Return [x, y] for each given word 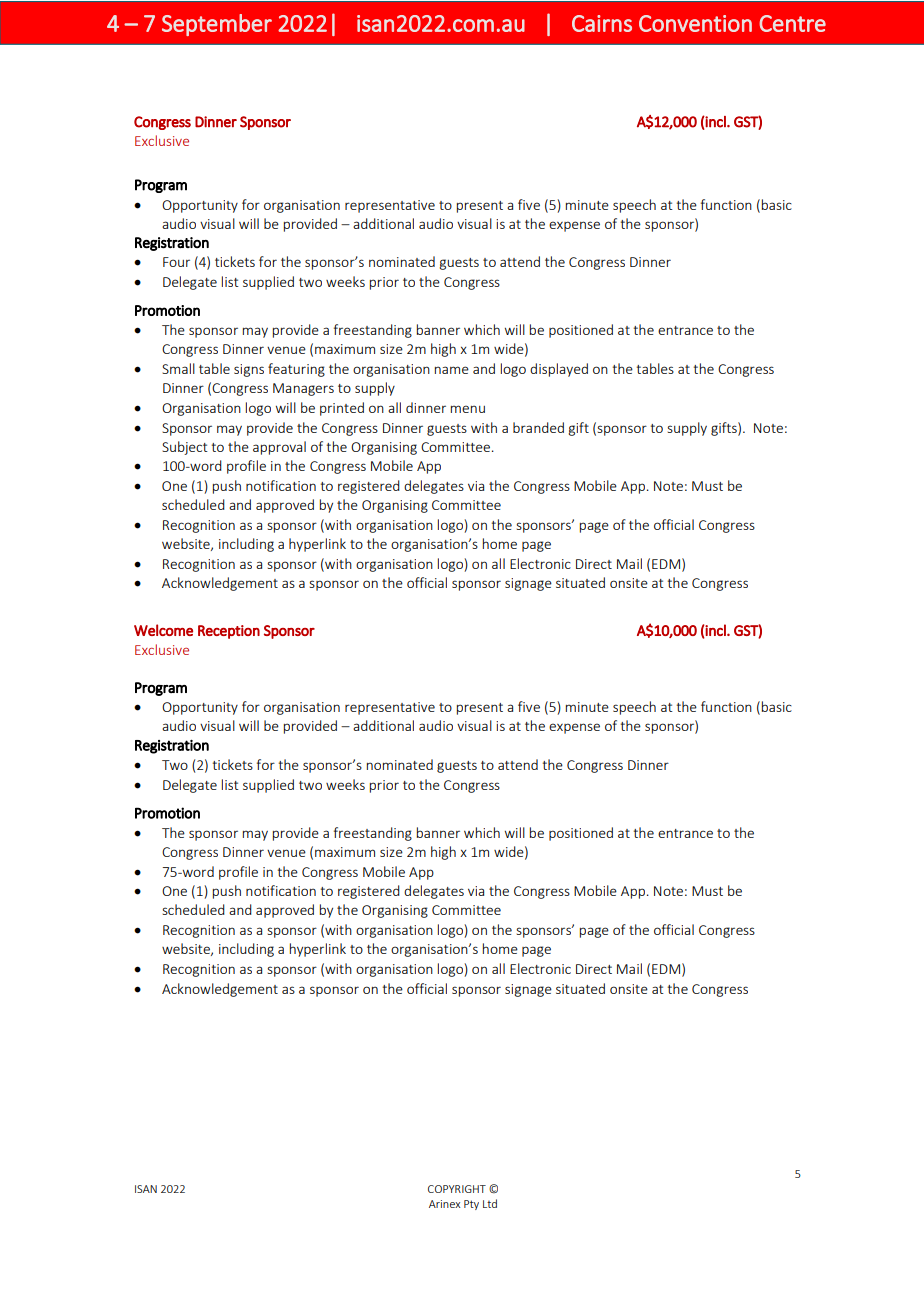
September [217, 25]
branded [538, 427]
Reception [229, 632]
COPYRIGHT [457, 1189]
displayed [559, 370]
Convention [695, 23]
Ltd [490, 1203]
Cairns [602, 23]
